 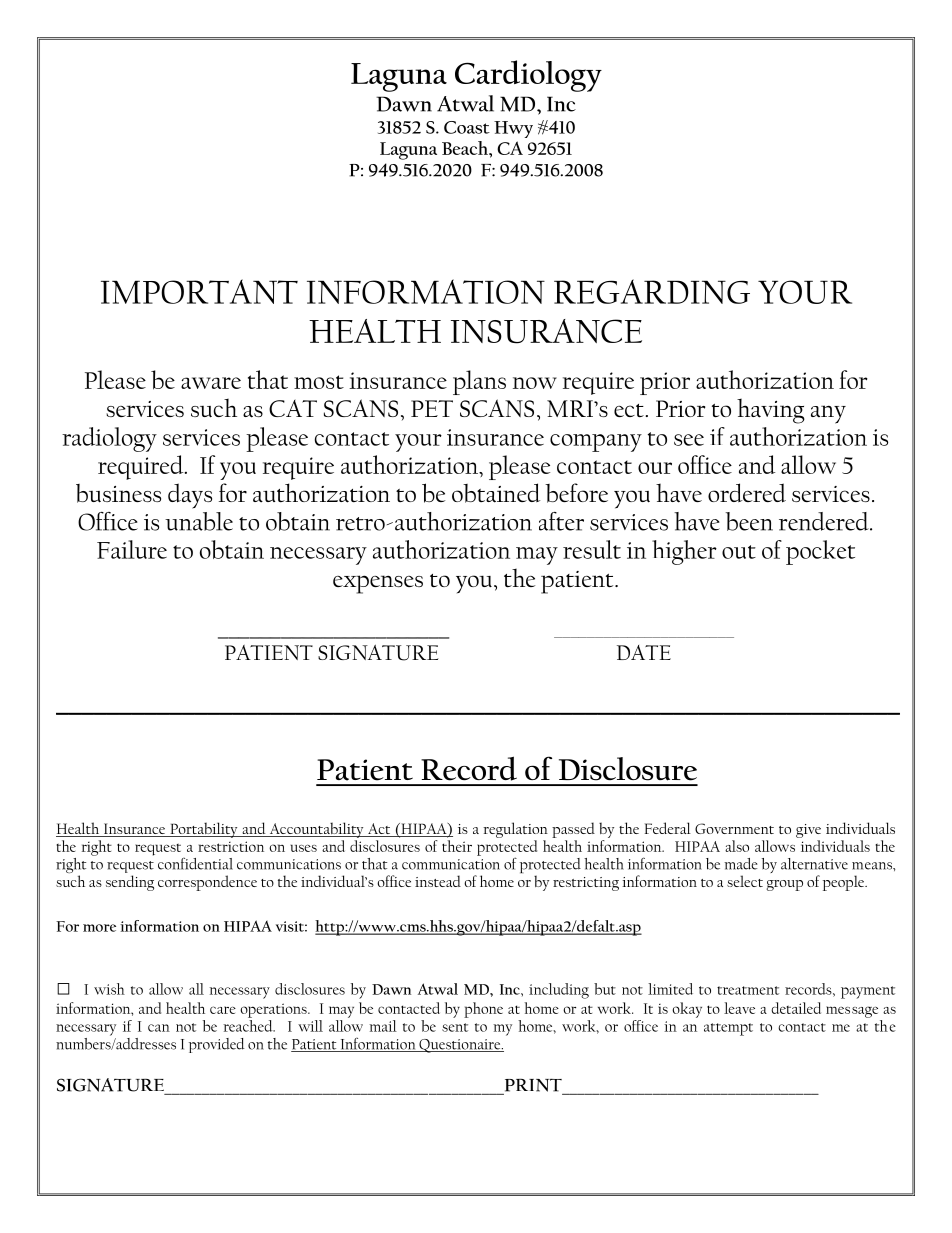 I want to click on Cardiology, so click(x=528, y=76).
